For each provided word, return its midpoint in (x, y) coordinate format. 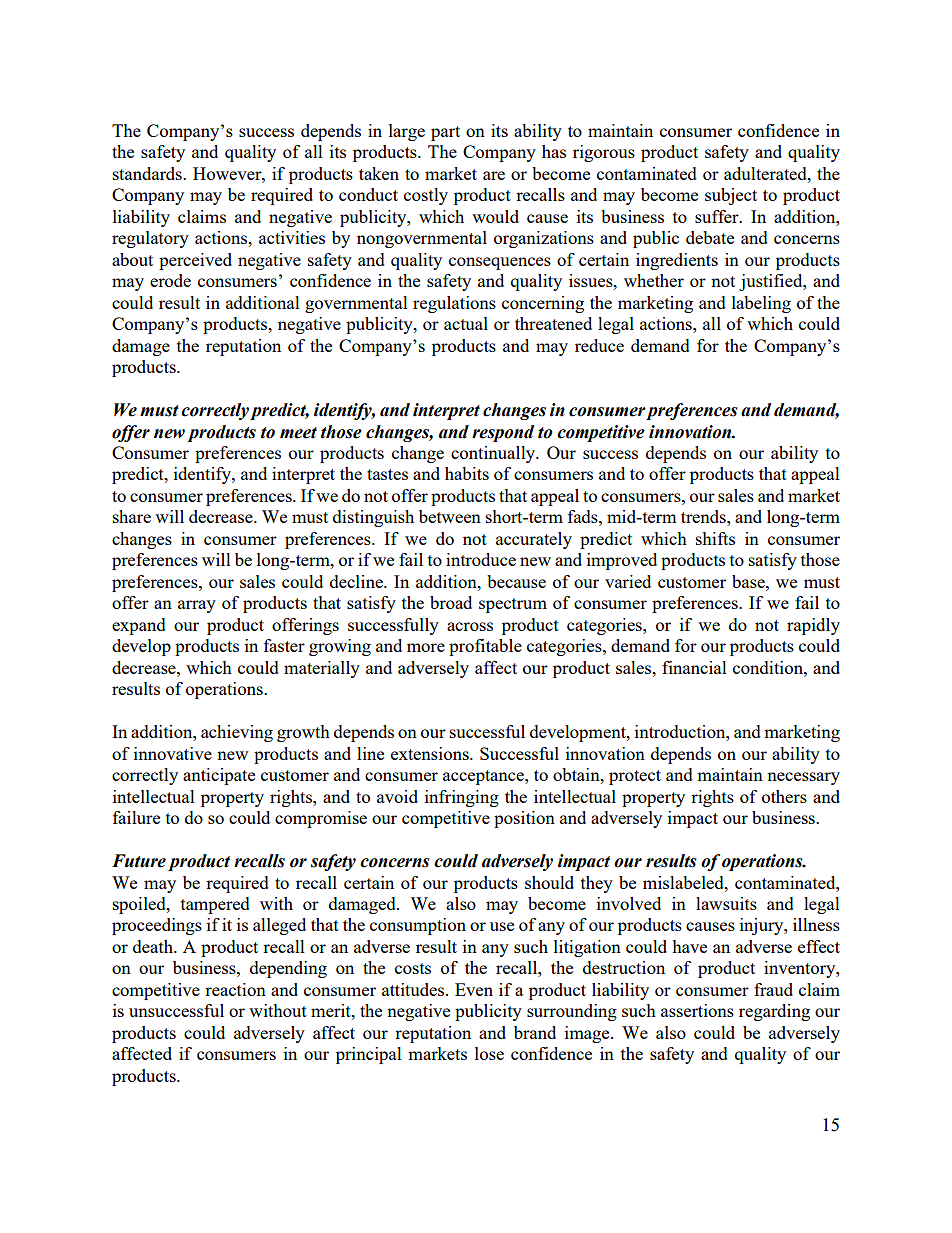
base (749, 581)
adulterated (766, 173)
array (197, 606)
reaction (235, 989)
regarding (774, 1012)
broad (451, 602)
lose (489, 1053)
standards (148, 173)
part (445, 133)
